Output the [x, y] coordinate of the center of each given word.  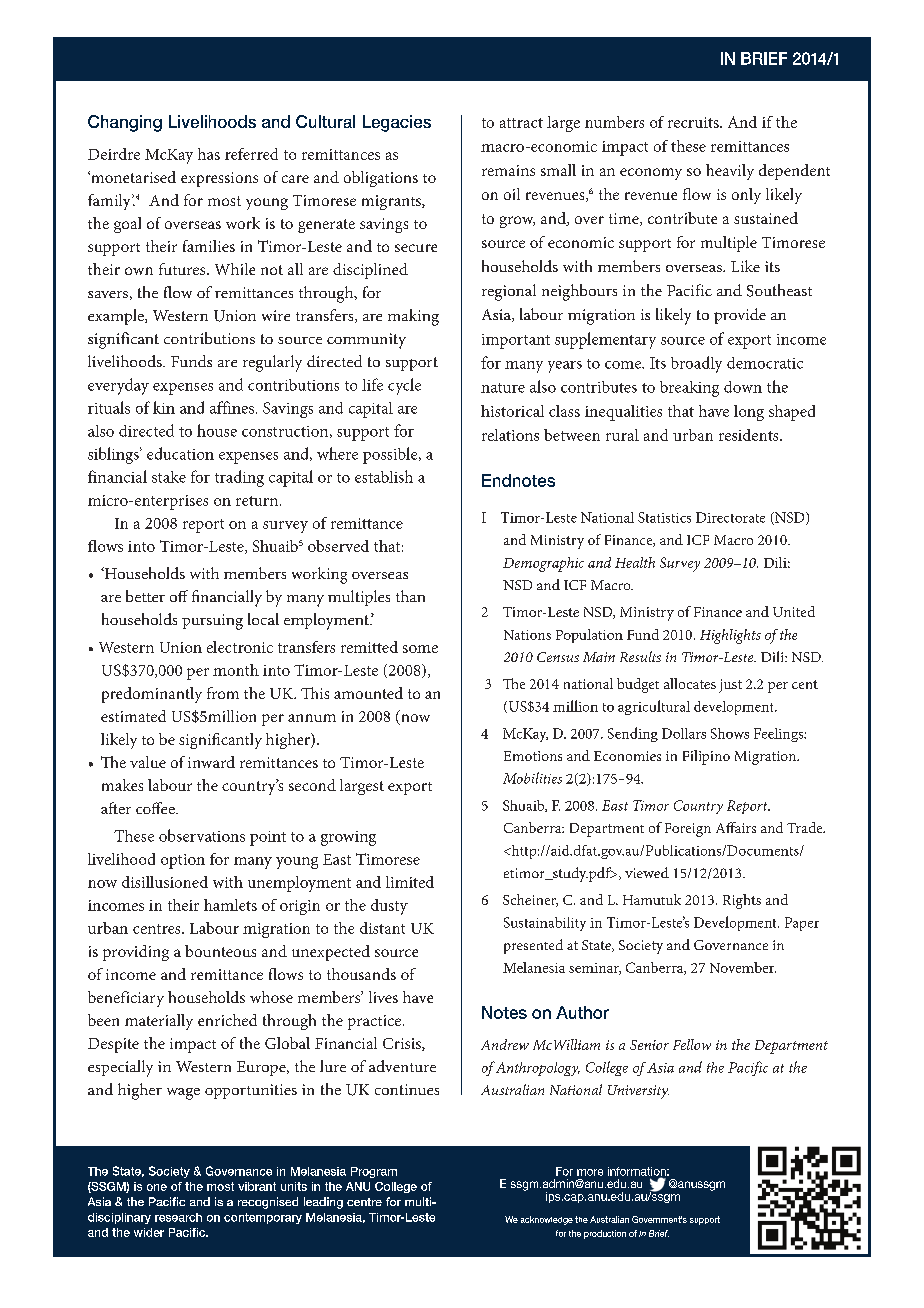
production [605, 1234]
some [420, 649]
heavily [730, 172]
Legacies [397, 123]
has [209, 154]
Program [374, 1172]
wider [149, 1232]
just [730, 686]
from [223, 693]
